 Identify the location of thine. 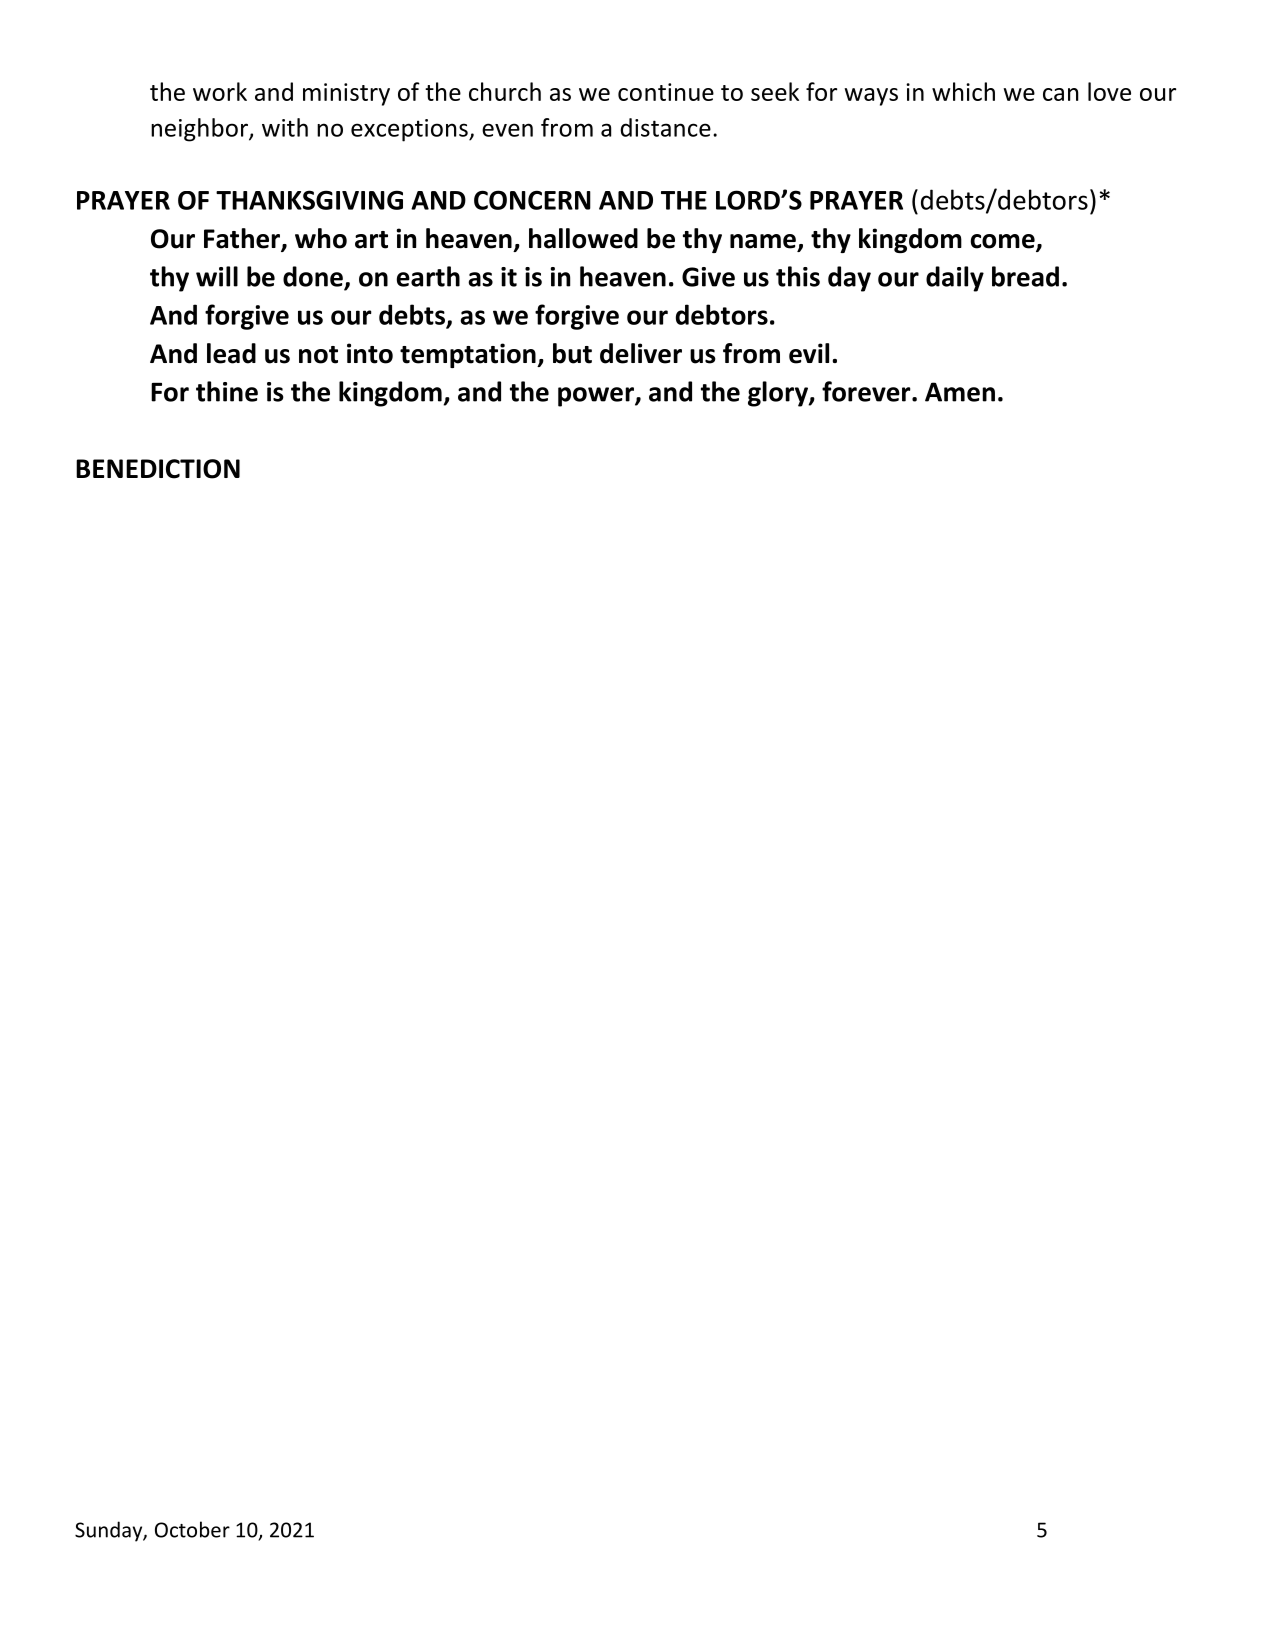
(227, 391).
